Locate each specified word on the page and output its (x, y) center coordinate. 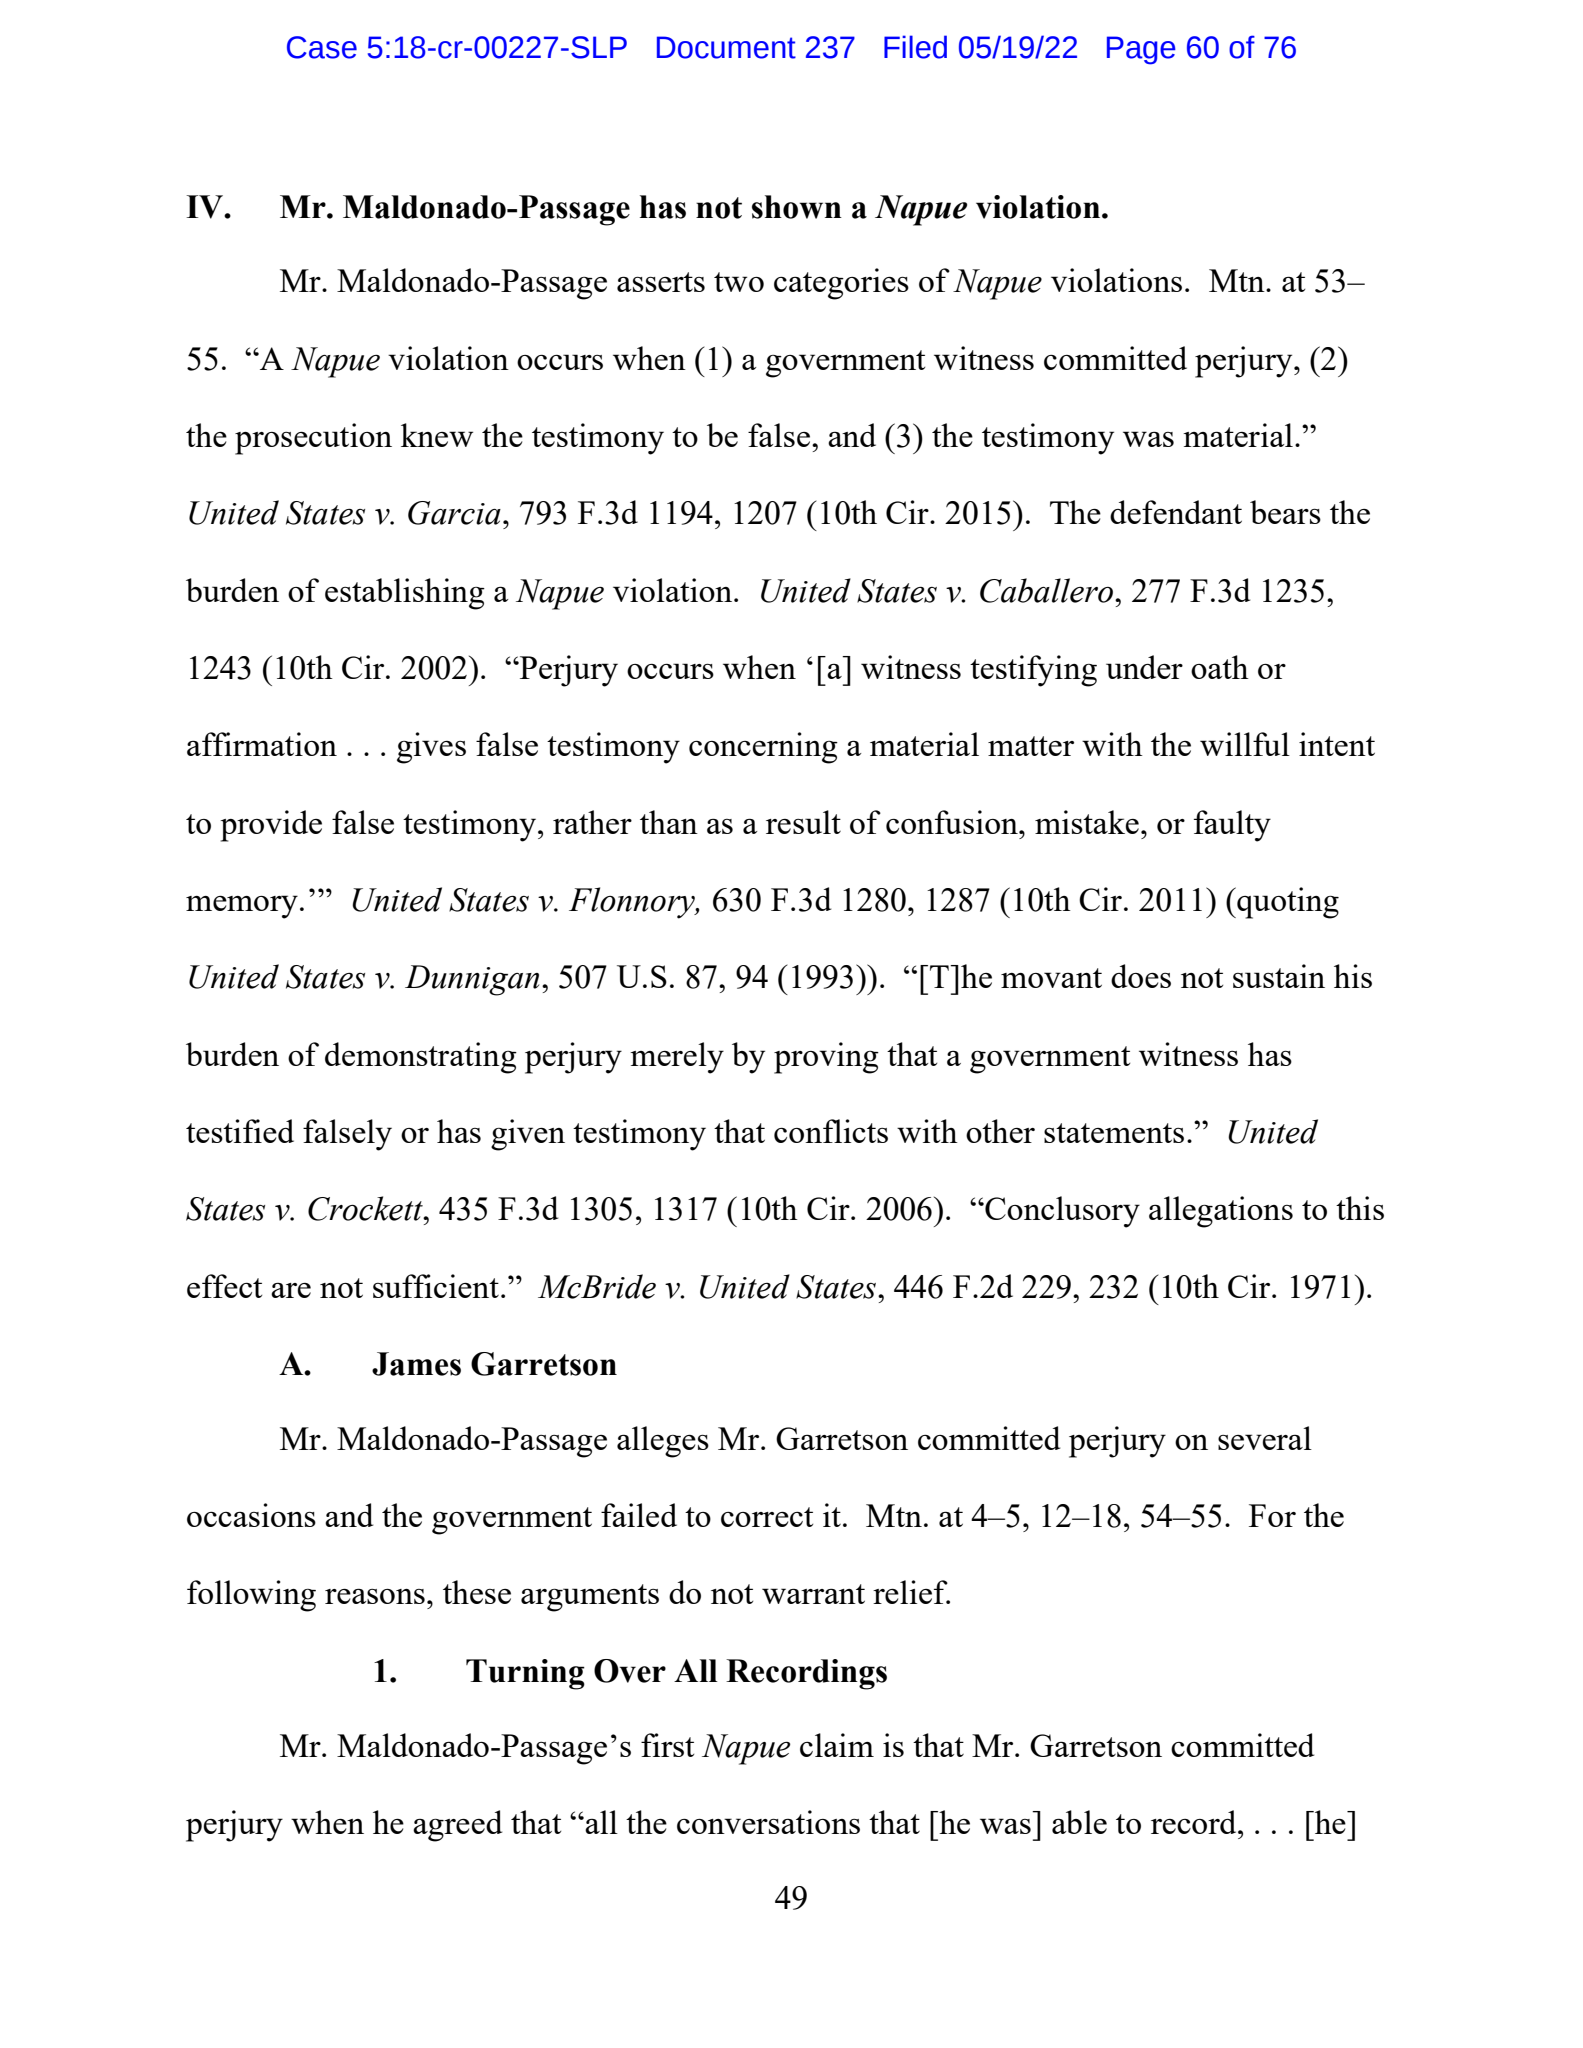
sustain (1279, 976)
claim (837, 1745)
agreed (457, 1826)
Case (322, 47)
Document (726, 47)
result (803, 822)
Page (1141, 50)
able (1079, 1822)
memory (242, 907)
